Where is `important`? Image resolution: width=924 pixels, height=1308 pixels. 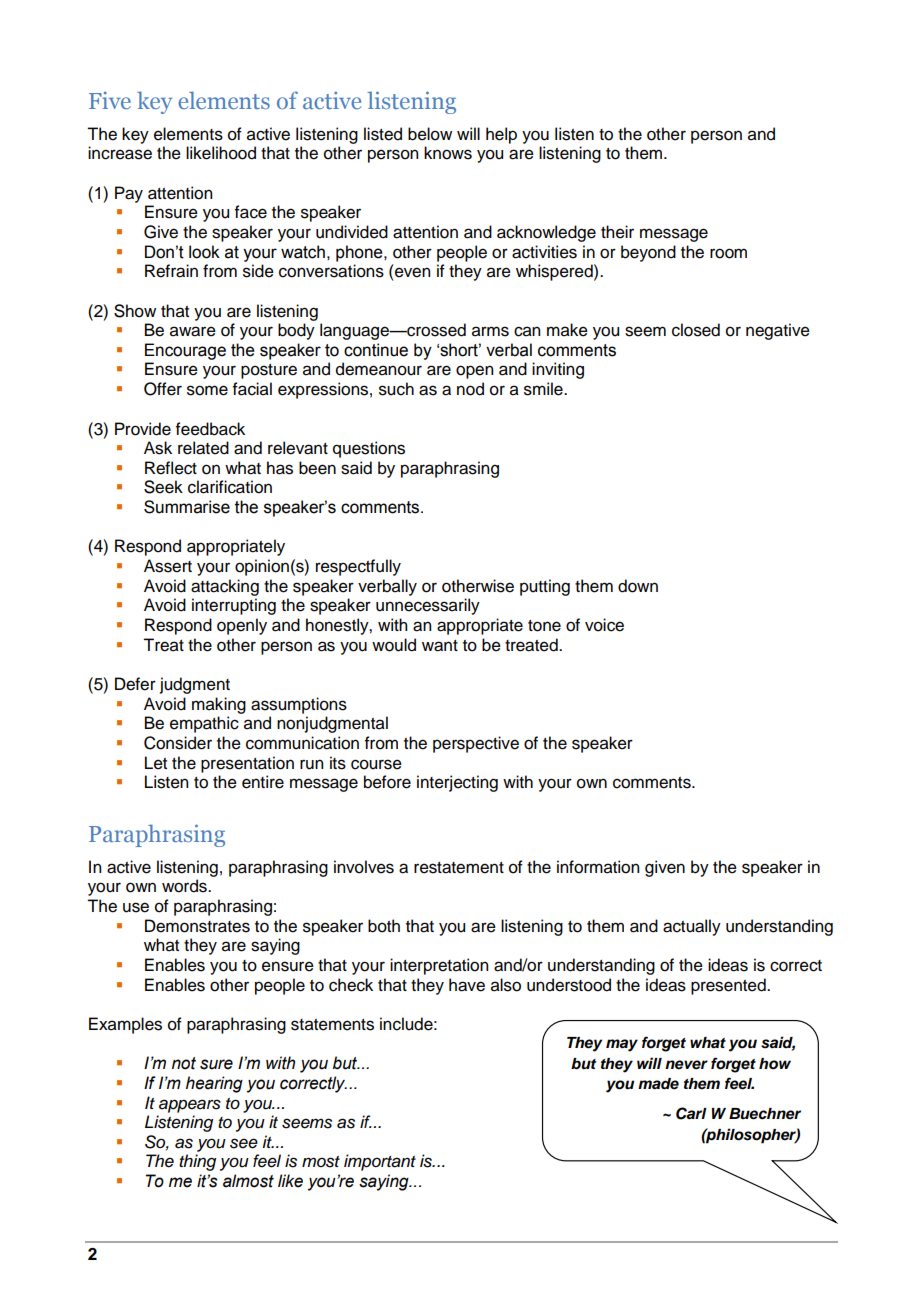 important is located at coordinates (380, 1162).
